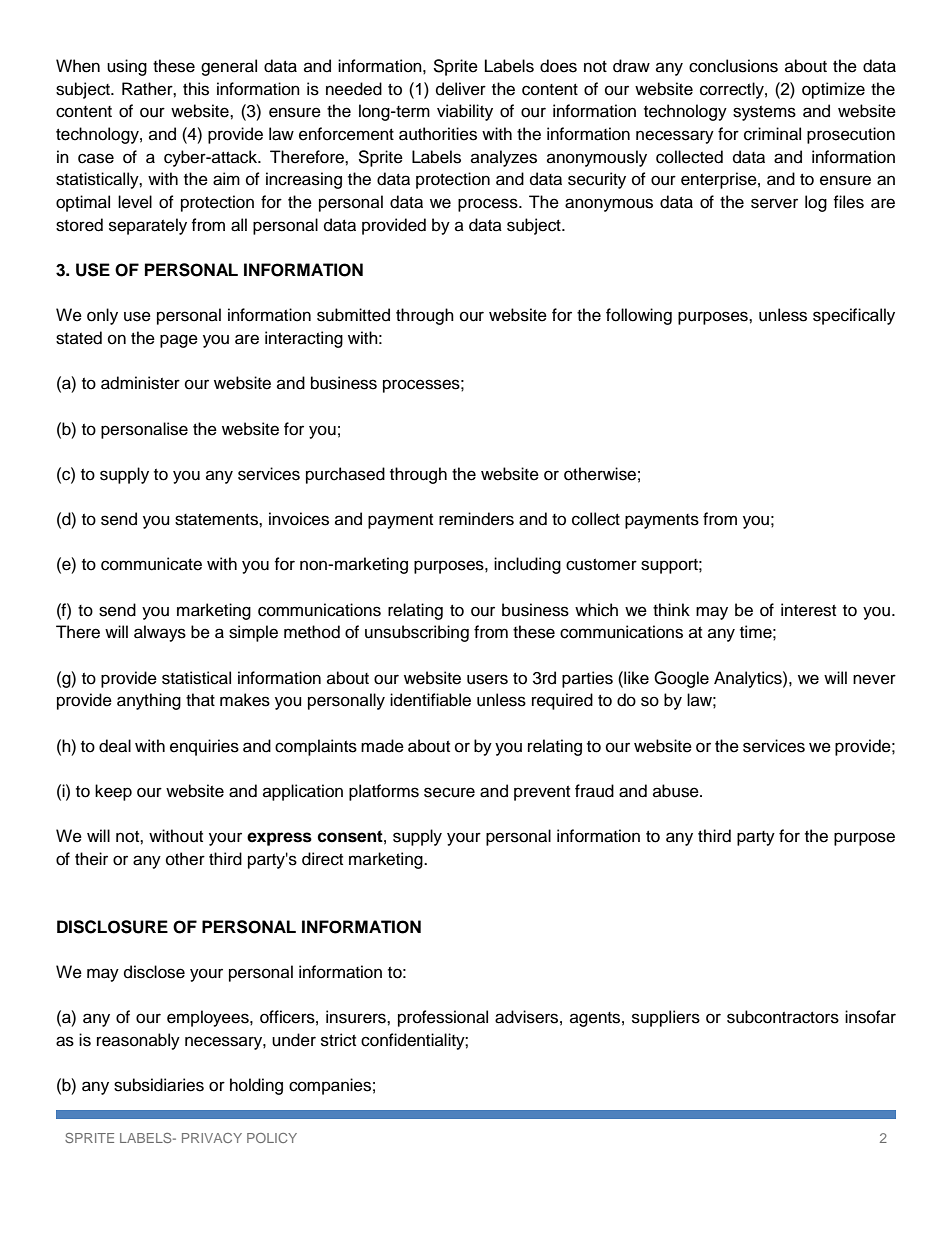  I want to click on including, so click(527, 565).
